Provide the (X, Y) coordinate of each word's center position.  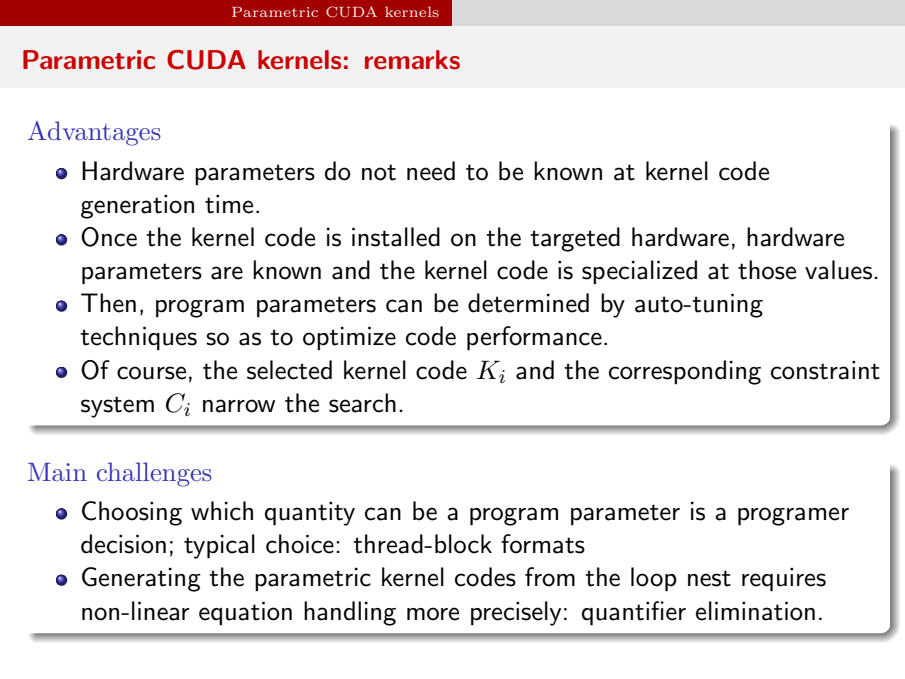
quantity (310, 514)
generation (137, 207)
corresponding (685, 372)
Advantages (94, 133)
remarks (412, 60)
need (431, 171)
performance (534, 338)
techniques (138, 338)
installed (396, 237)
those (767, 270)
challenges (154, 474)
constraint (825, 370)
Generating (141, 579)
